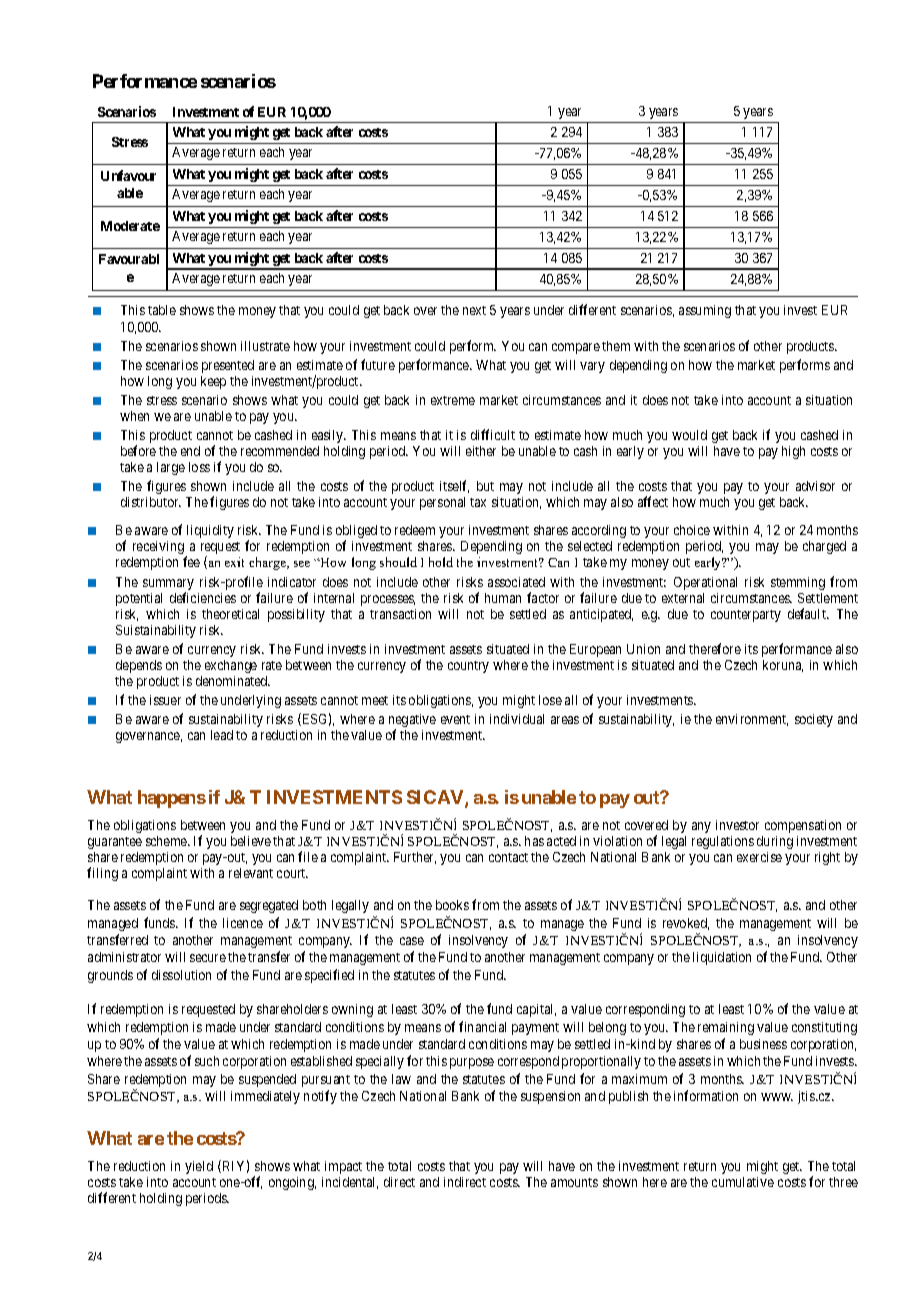 The width and height of the screenshot is (924, 1308). Describe the element at coordinates (503, 598) in the screenshot. I see `human` at that location.
